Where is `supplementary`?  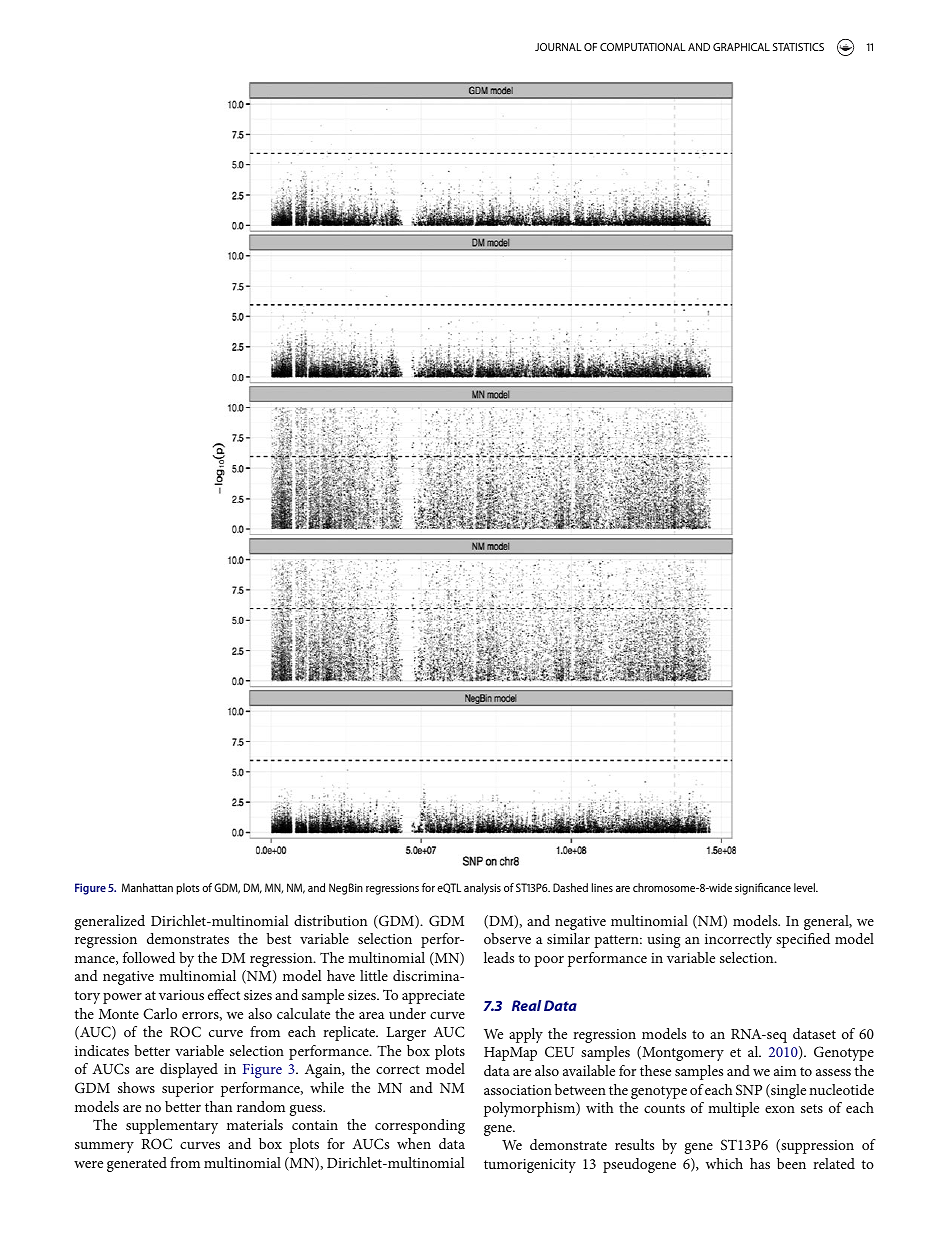 supplementary is located at coordinates (172, 1126).
